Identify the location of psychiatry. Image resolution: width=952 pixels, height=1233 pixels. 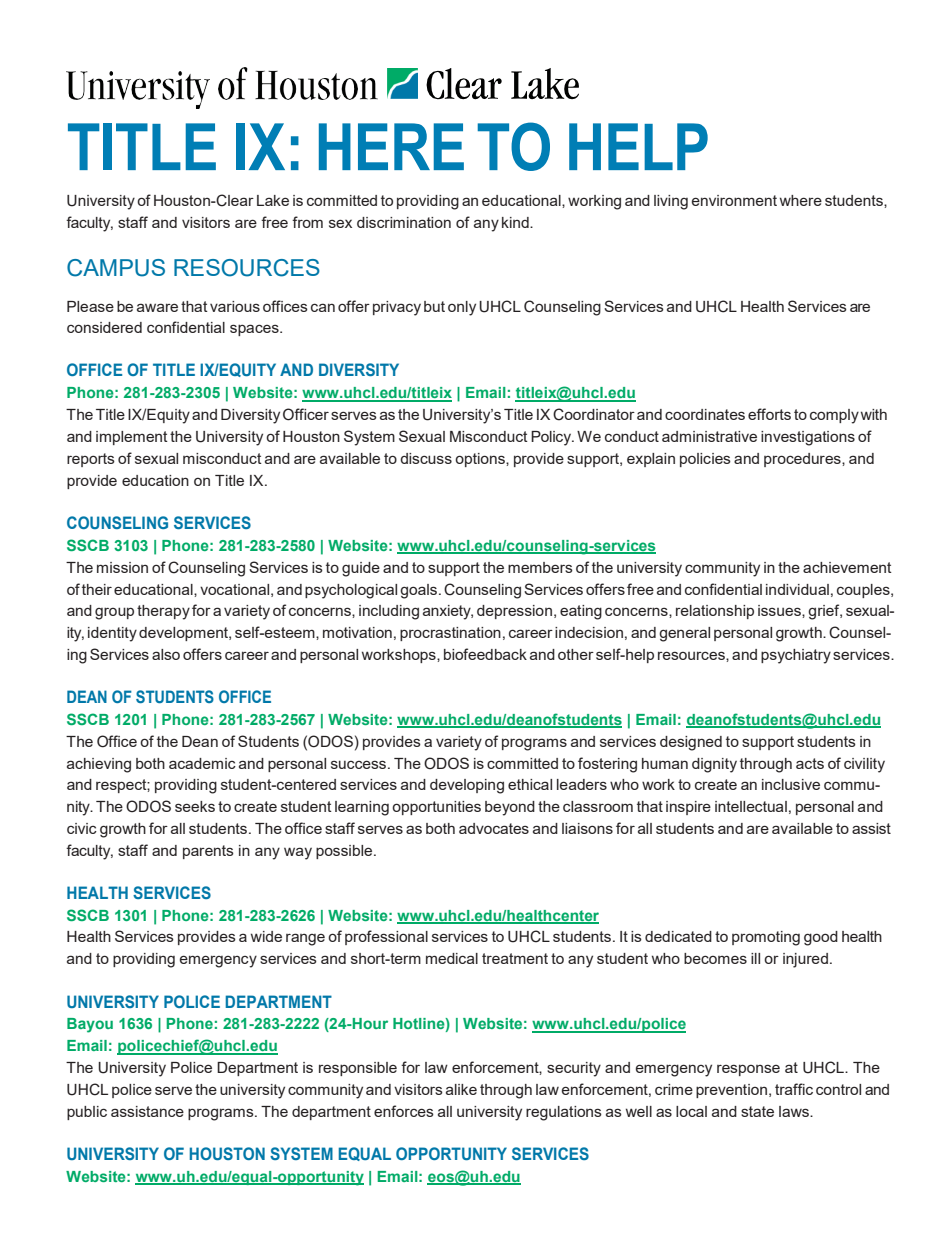
(796, 656).
